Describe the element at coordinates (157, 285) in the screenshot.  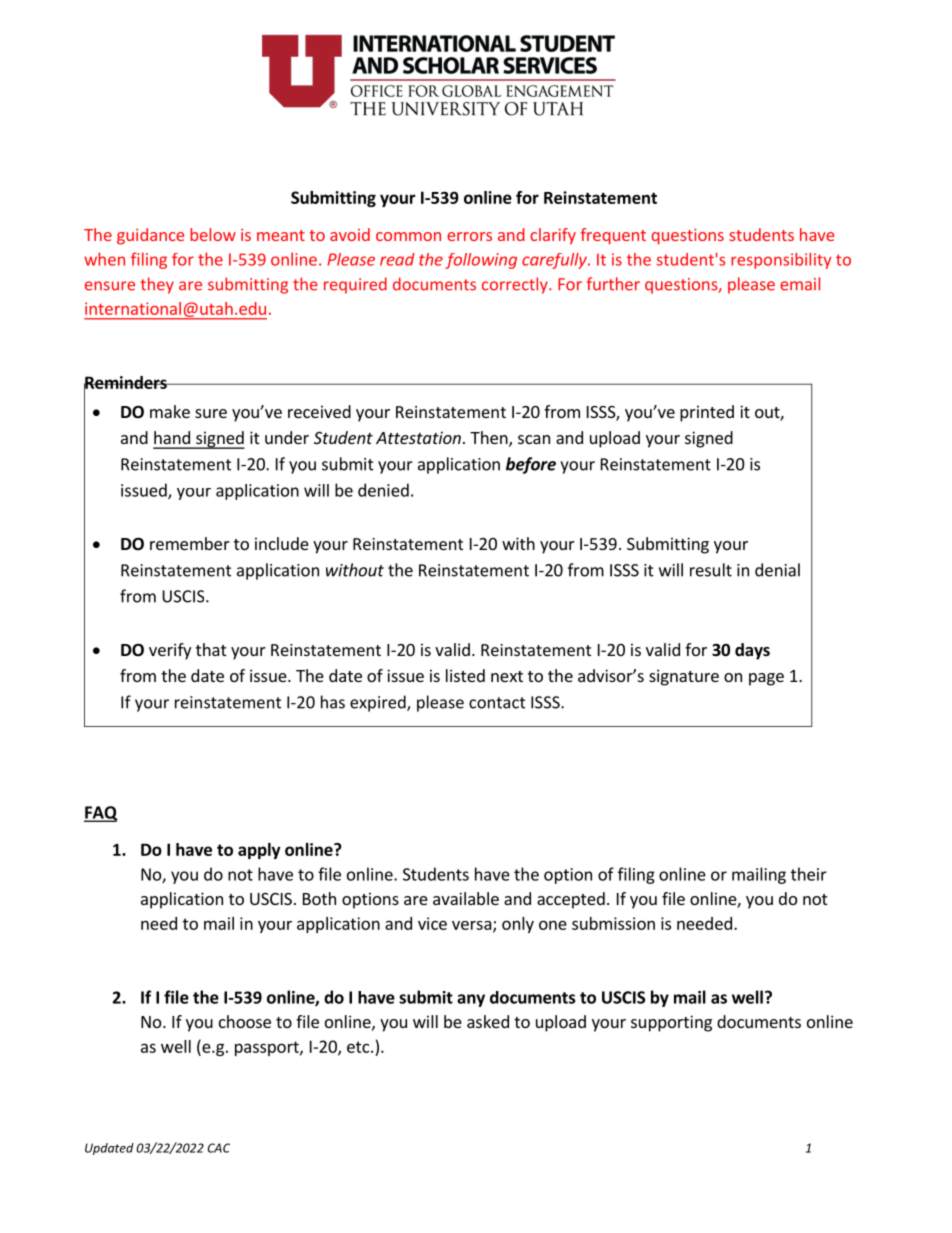
I see `they` at that location.
